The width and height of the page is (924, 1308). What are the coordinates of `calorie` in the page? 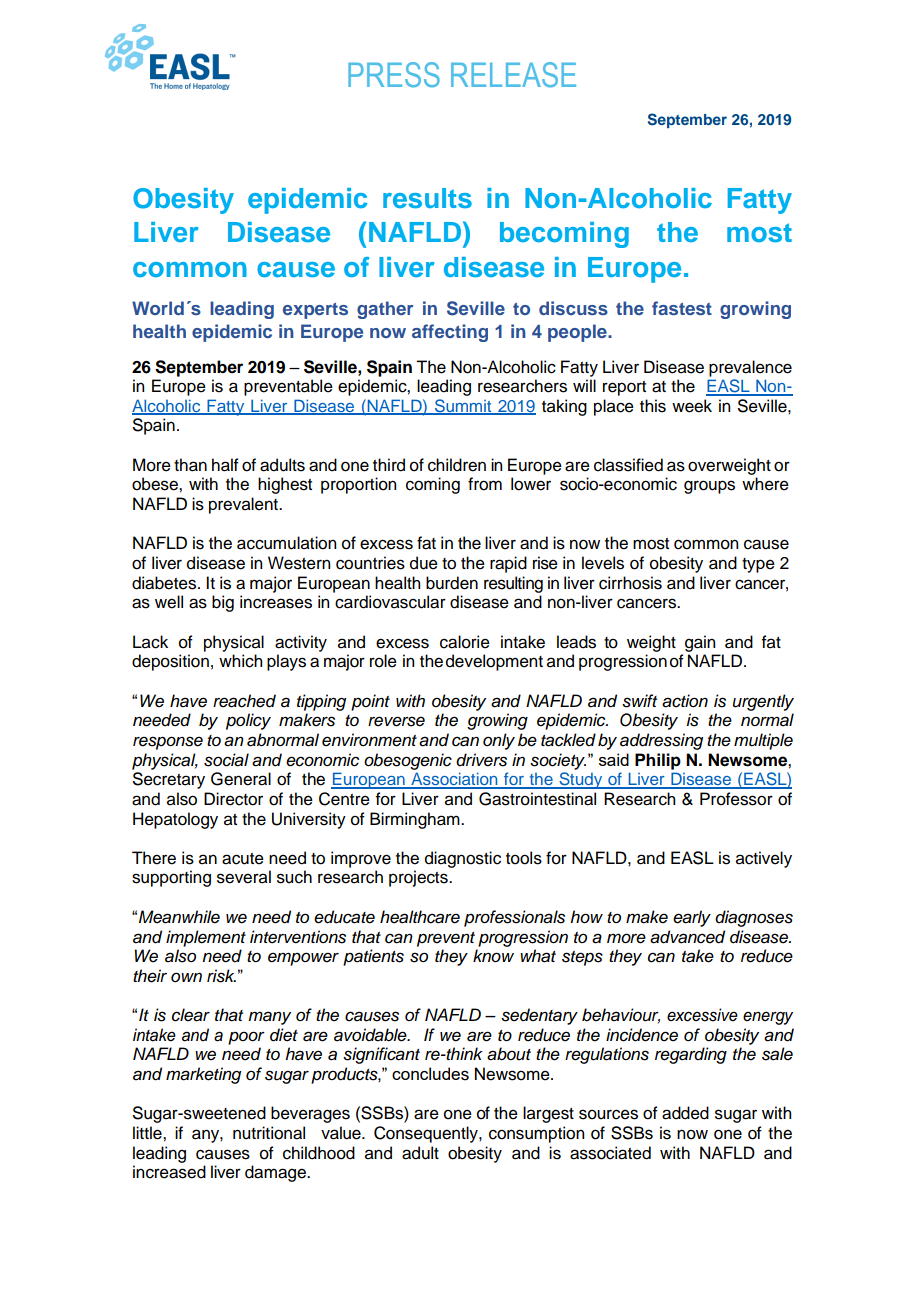 It's located at (465, 642).
